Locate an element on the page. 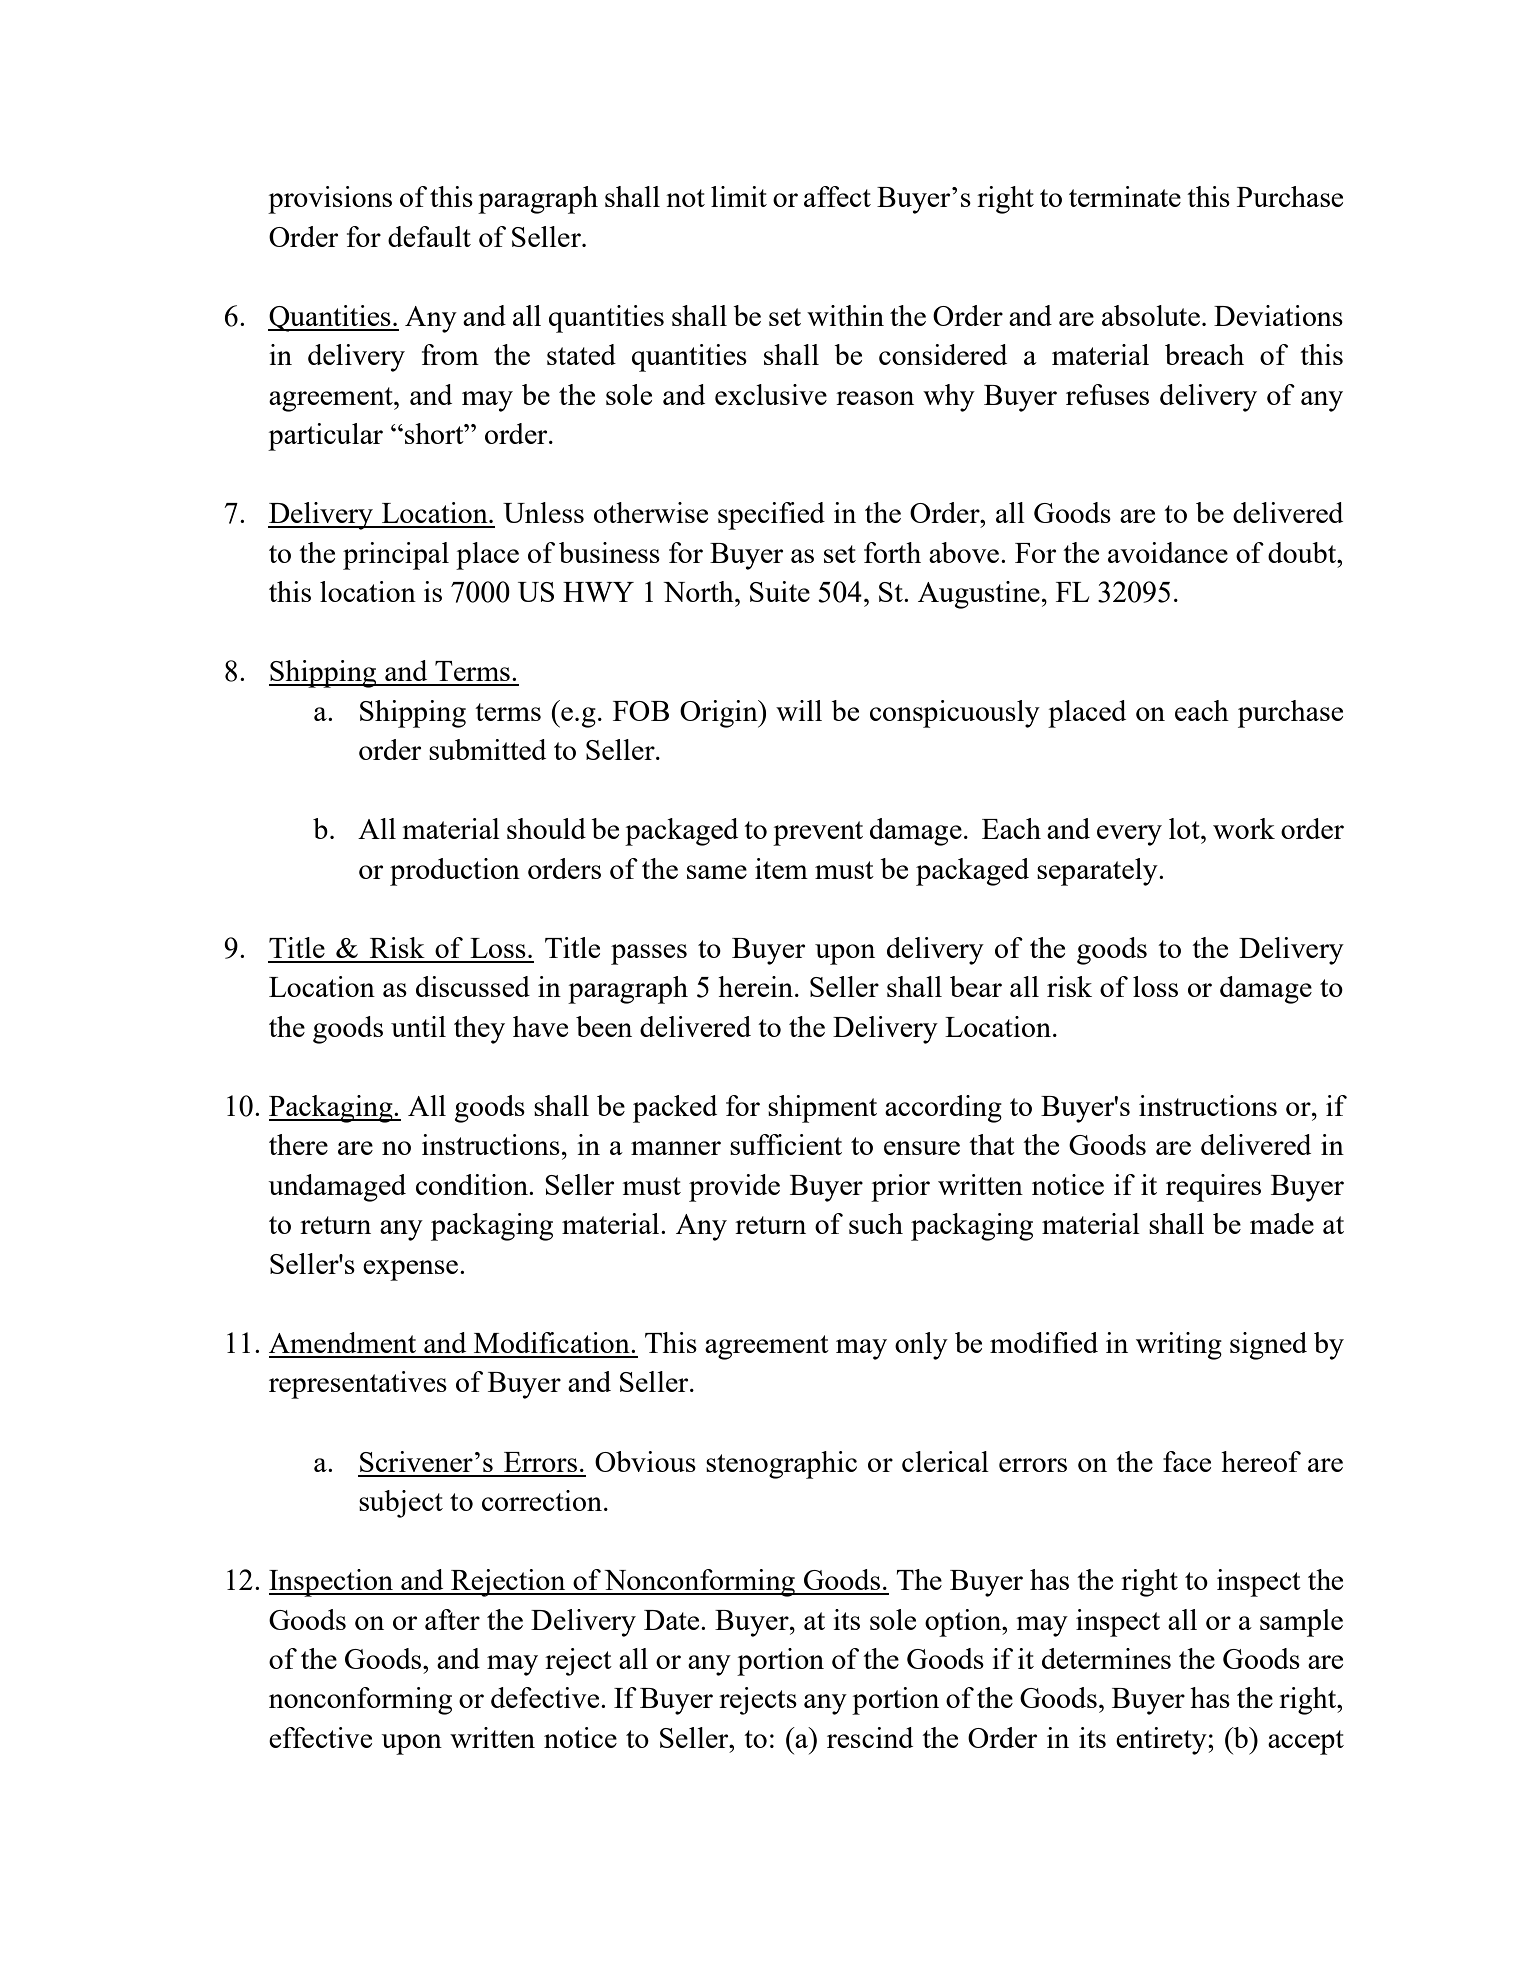 The height and width of the image is (1972, 1523). after is located at coordinates (452, 1619).
